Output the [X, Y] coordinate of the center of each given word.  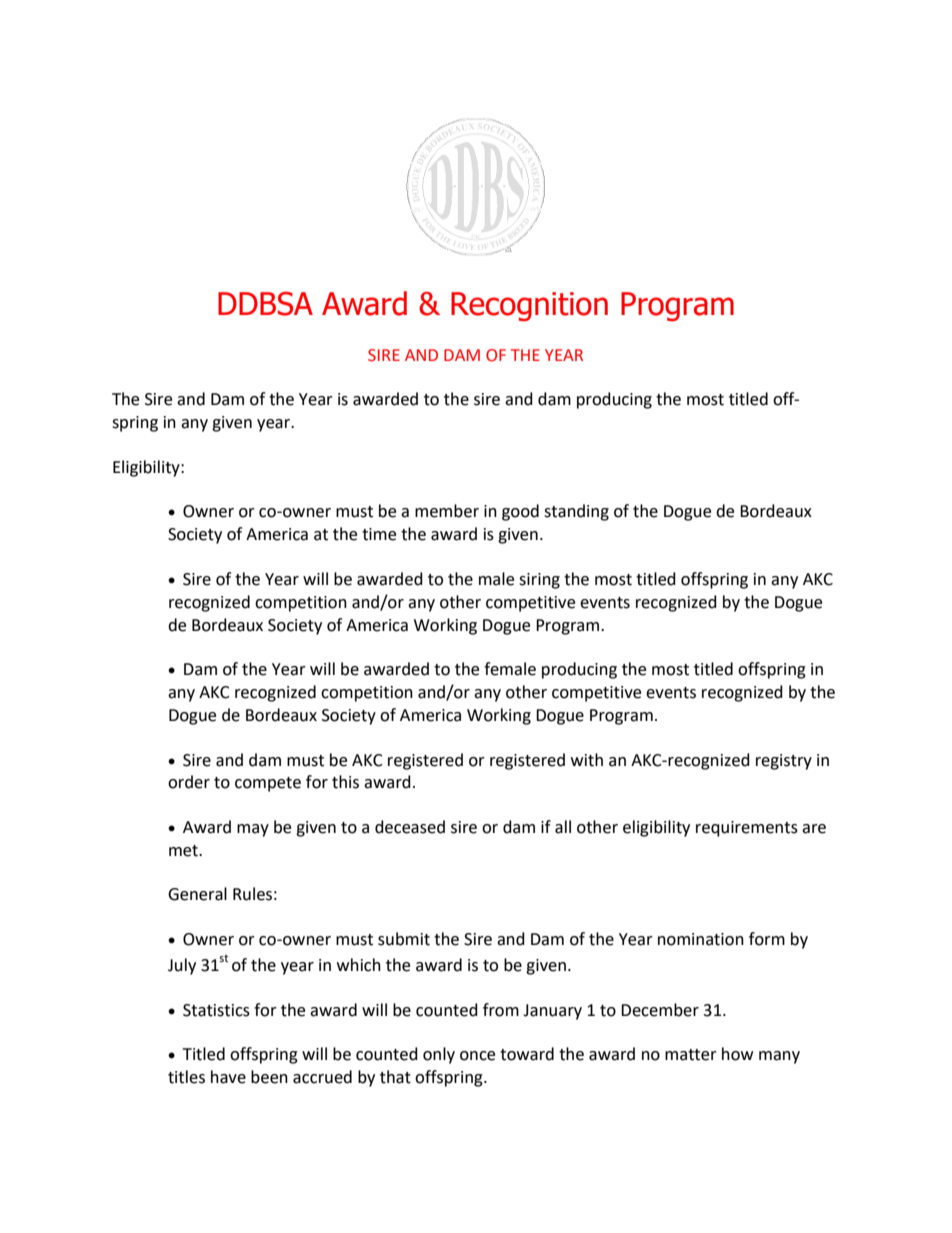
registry [784, 762]
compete [268, 784]
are [814, 829]
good [520, 512]
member [447, 511]
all [563, 827]
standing [576, 512]
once [477, 1056]
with [587, 760]
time [379, 534]
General [197, 894]
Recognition [529, 307]
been [269, 1077]
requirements [747, 829]
